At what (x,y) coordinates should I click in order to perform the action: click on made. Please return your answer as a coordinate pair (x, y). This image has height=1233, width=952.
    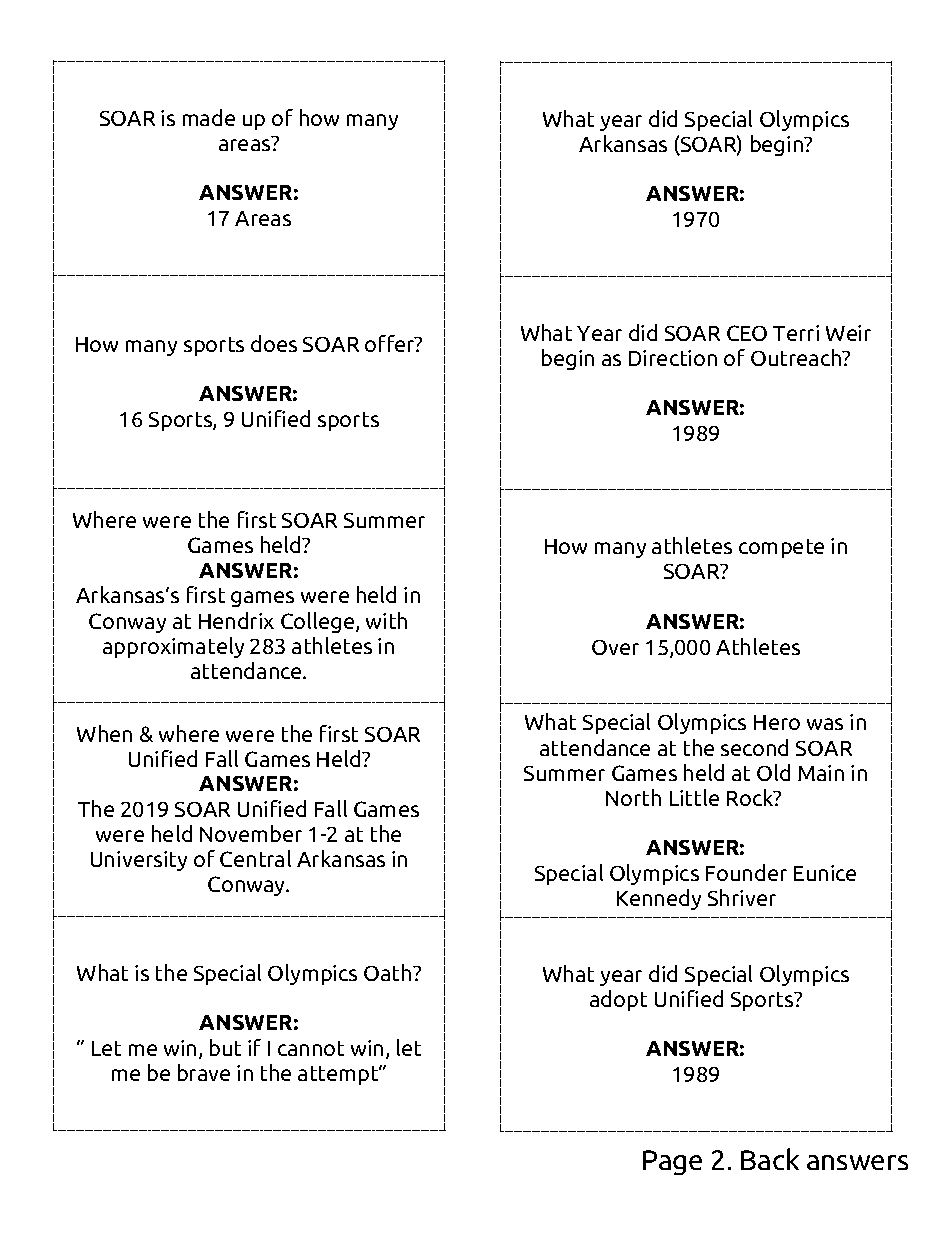
    Looking at the image, I should click on (209, 117).
